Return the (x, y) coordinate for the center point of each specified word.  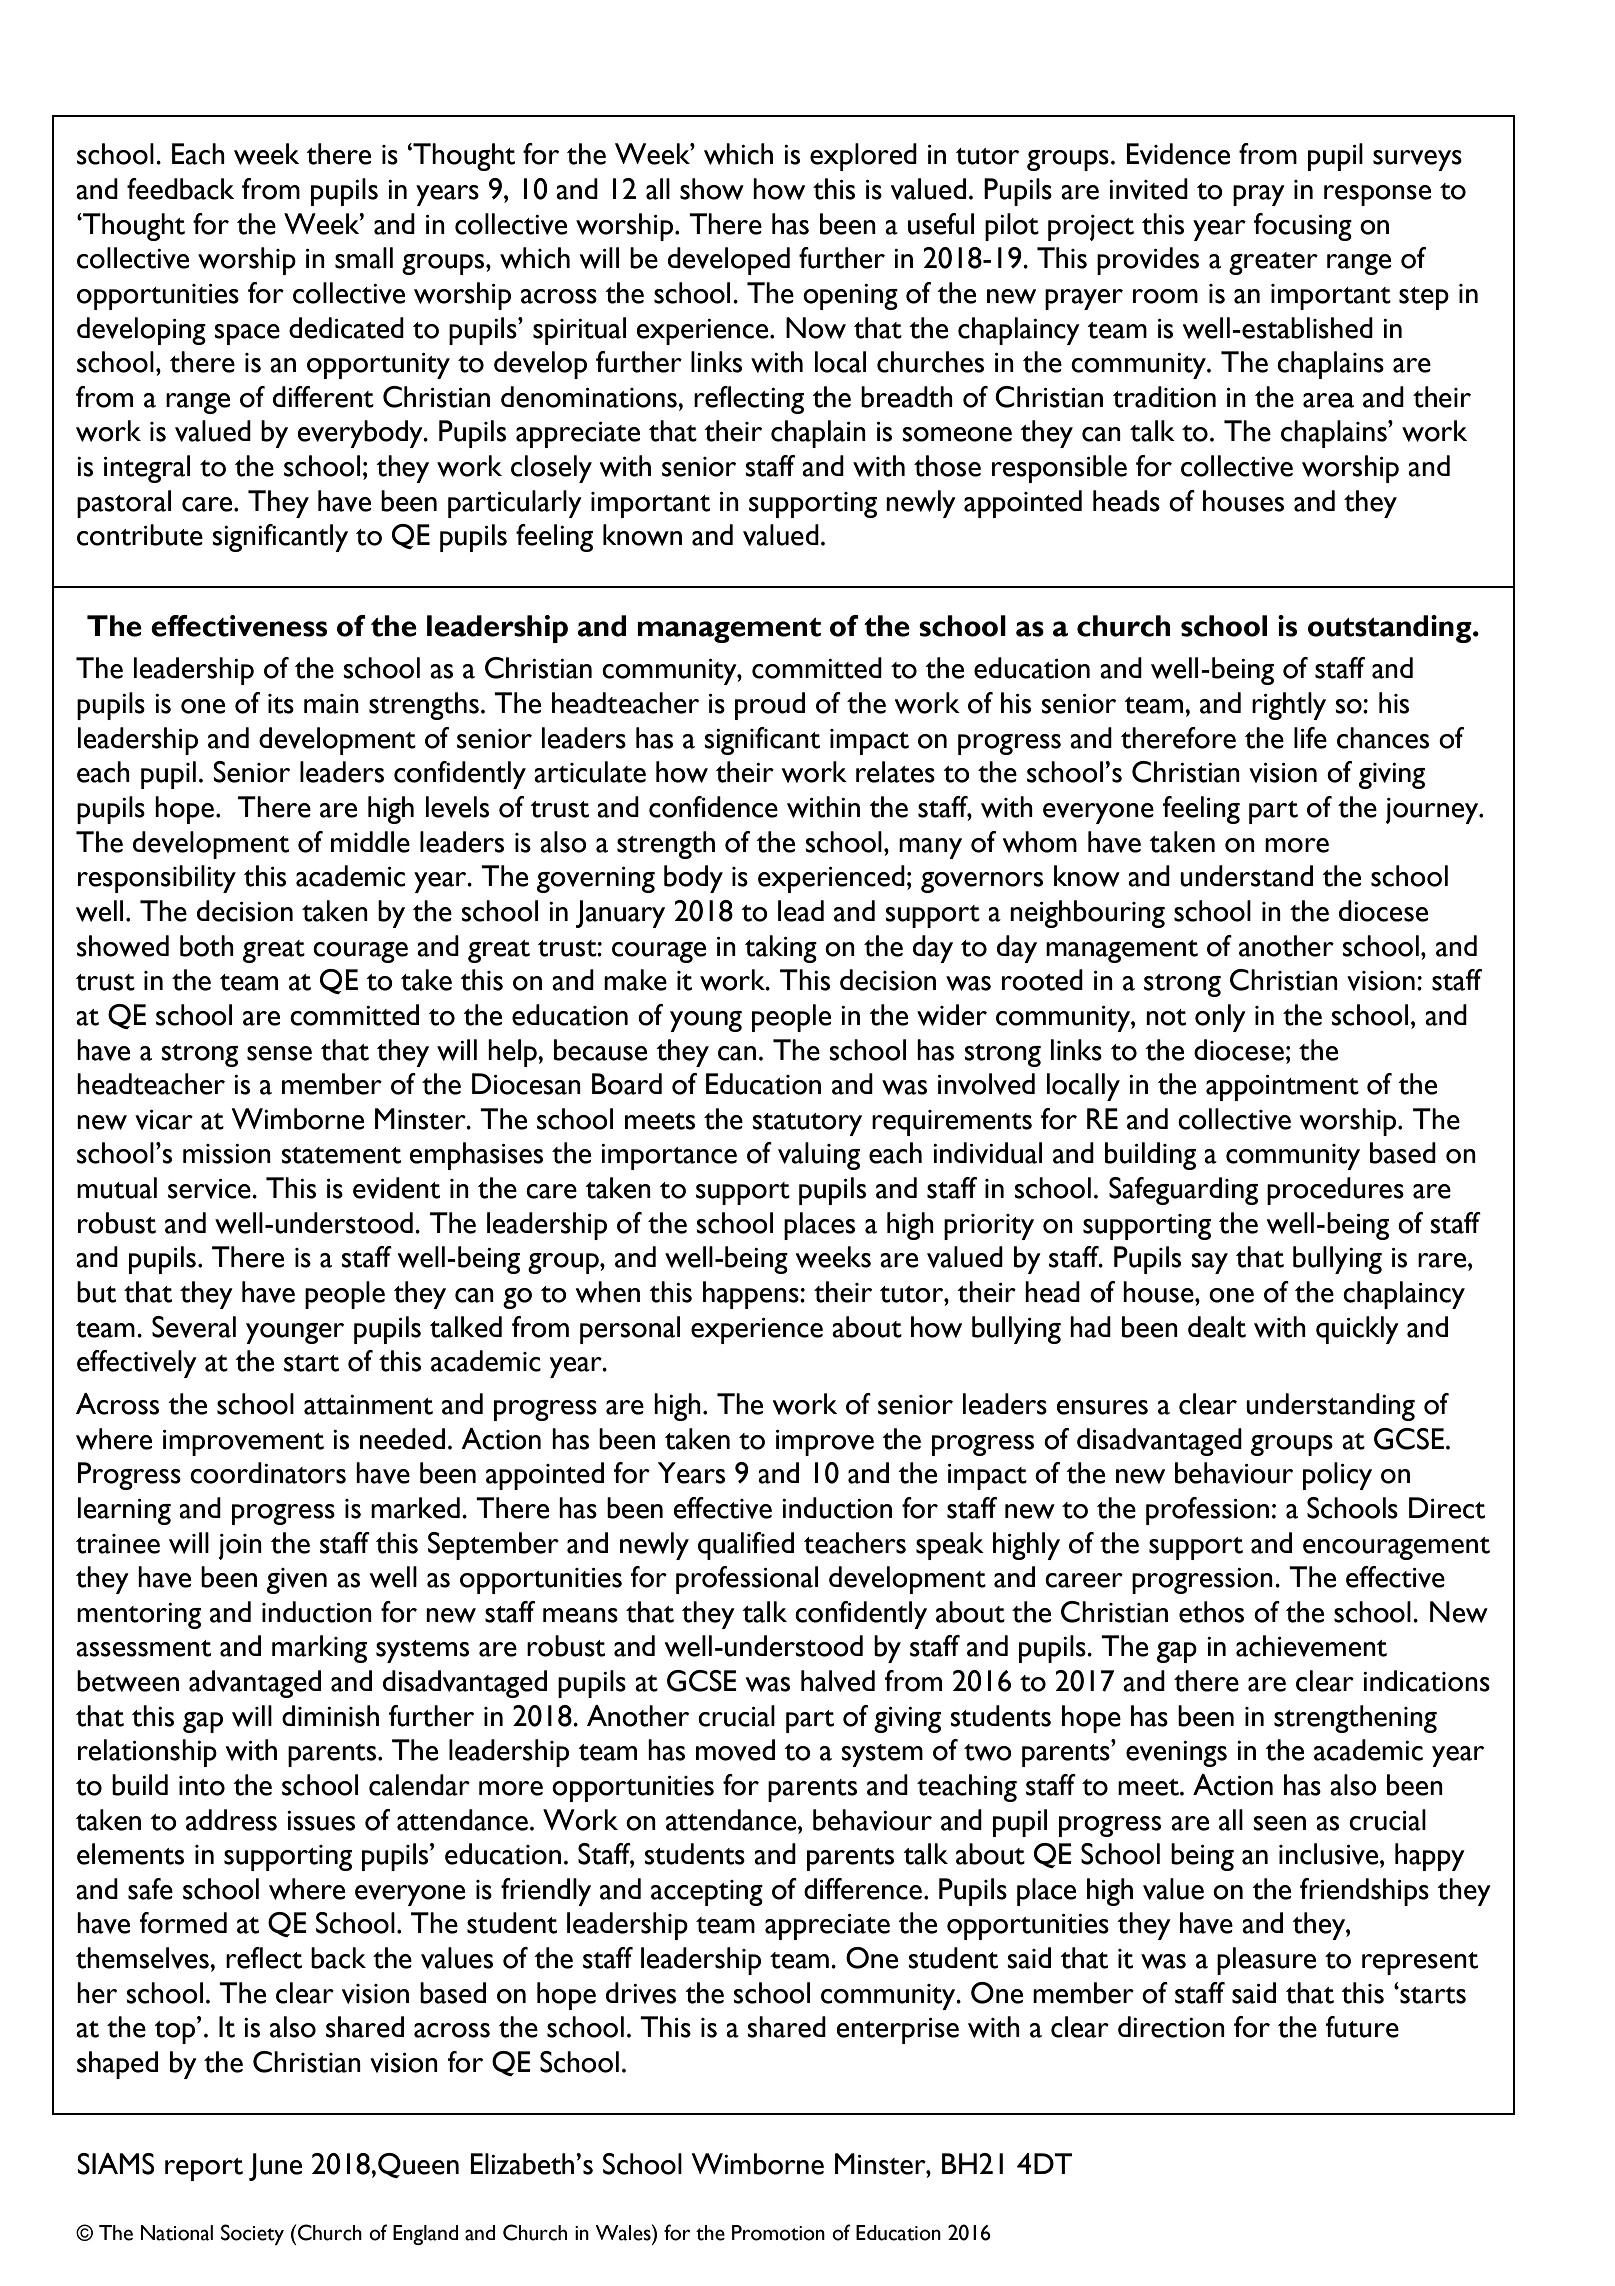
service (210, 1189)
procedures (1335, 1191)
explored (863, 157)
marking (319, 1649)
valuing (819, 1156)
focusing (1302, 227)
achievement (1311, 1646)
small (364, 258)
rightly (1289, 706)
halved (838, 1681)
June (275, 2167)
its (281, 704)
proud (770, 706)
